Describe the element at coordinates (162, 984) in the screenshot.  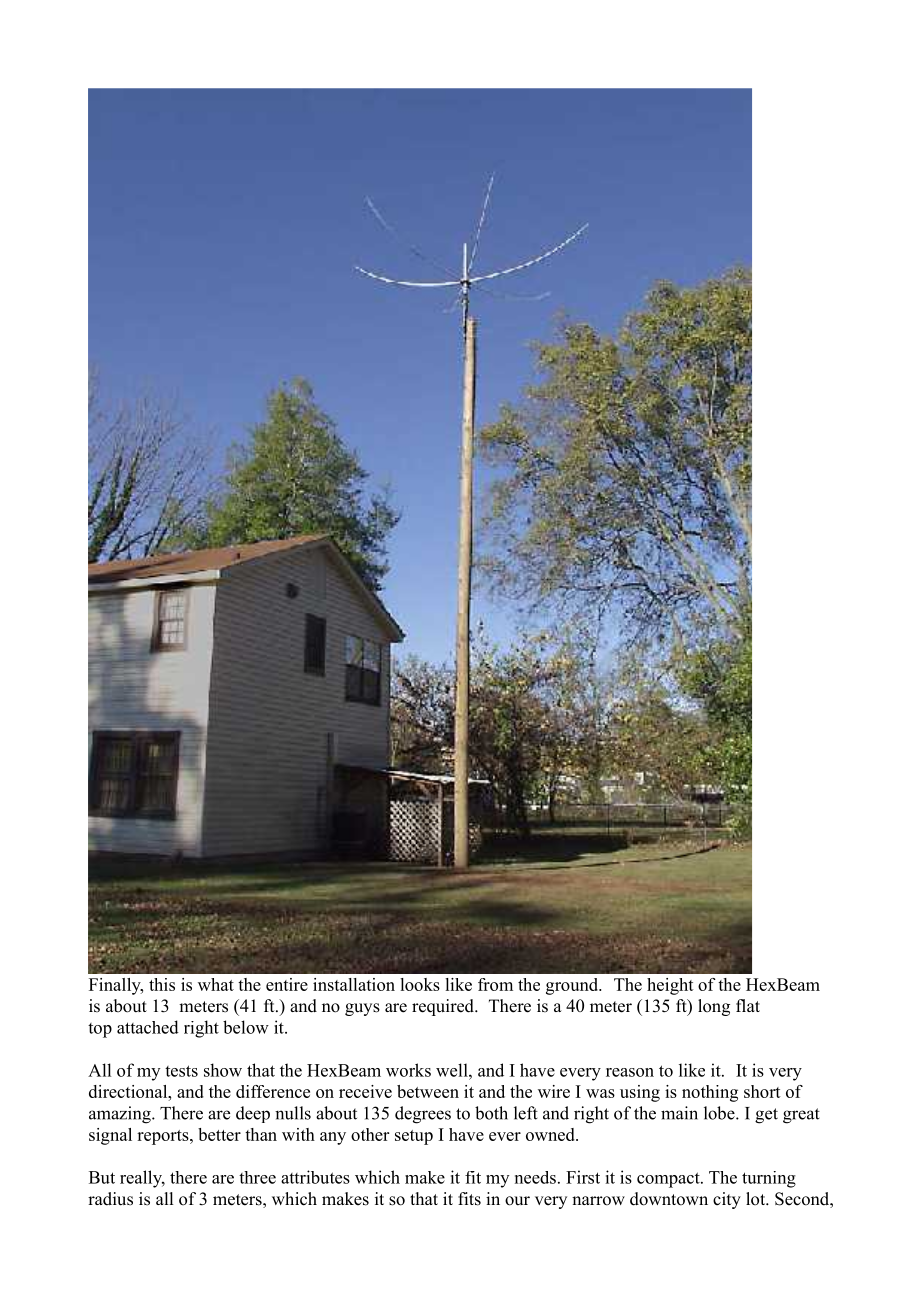
I see `this` at that location.
